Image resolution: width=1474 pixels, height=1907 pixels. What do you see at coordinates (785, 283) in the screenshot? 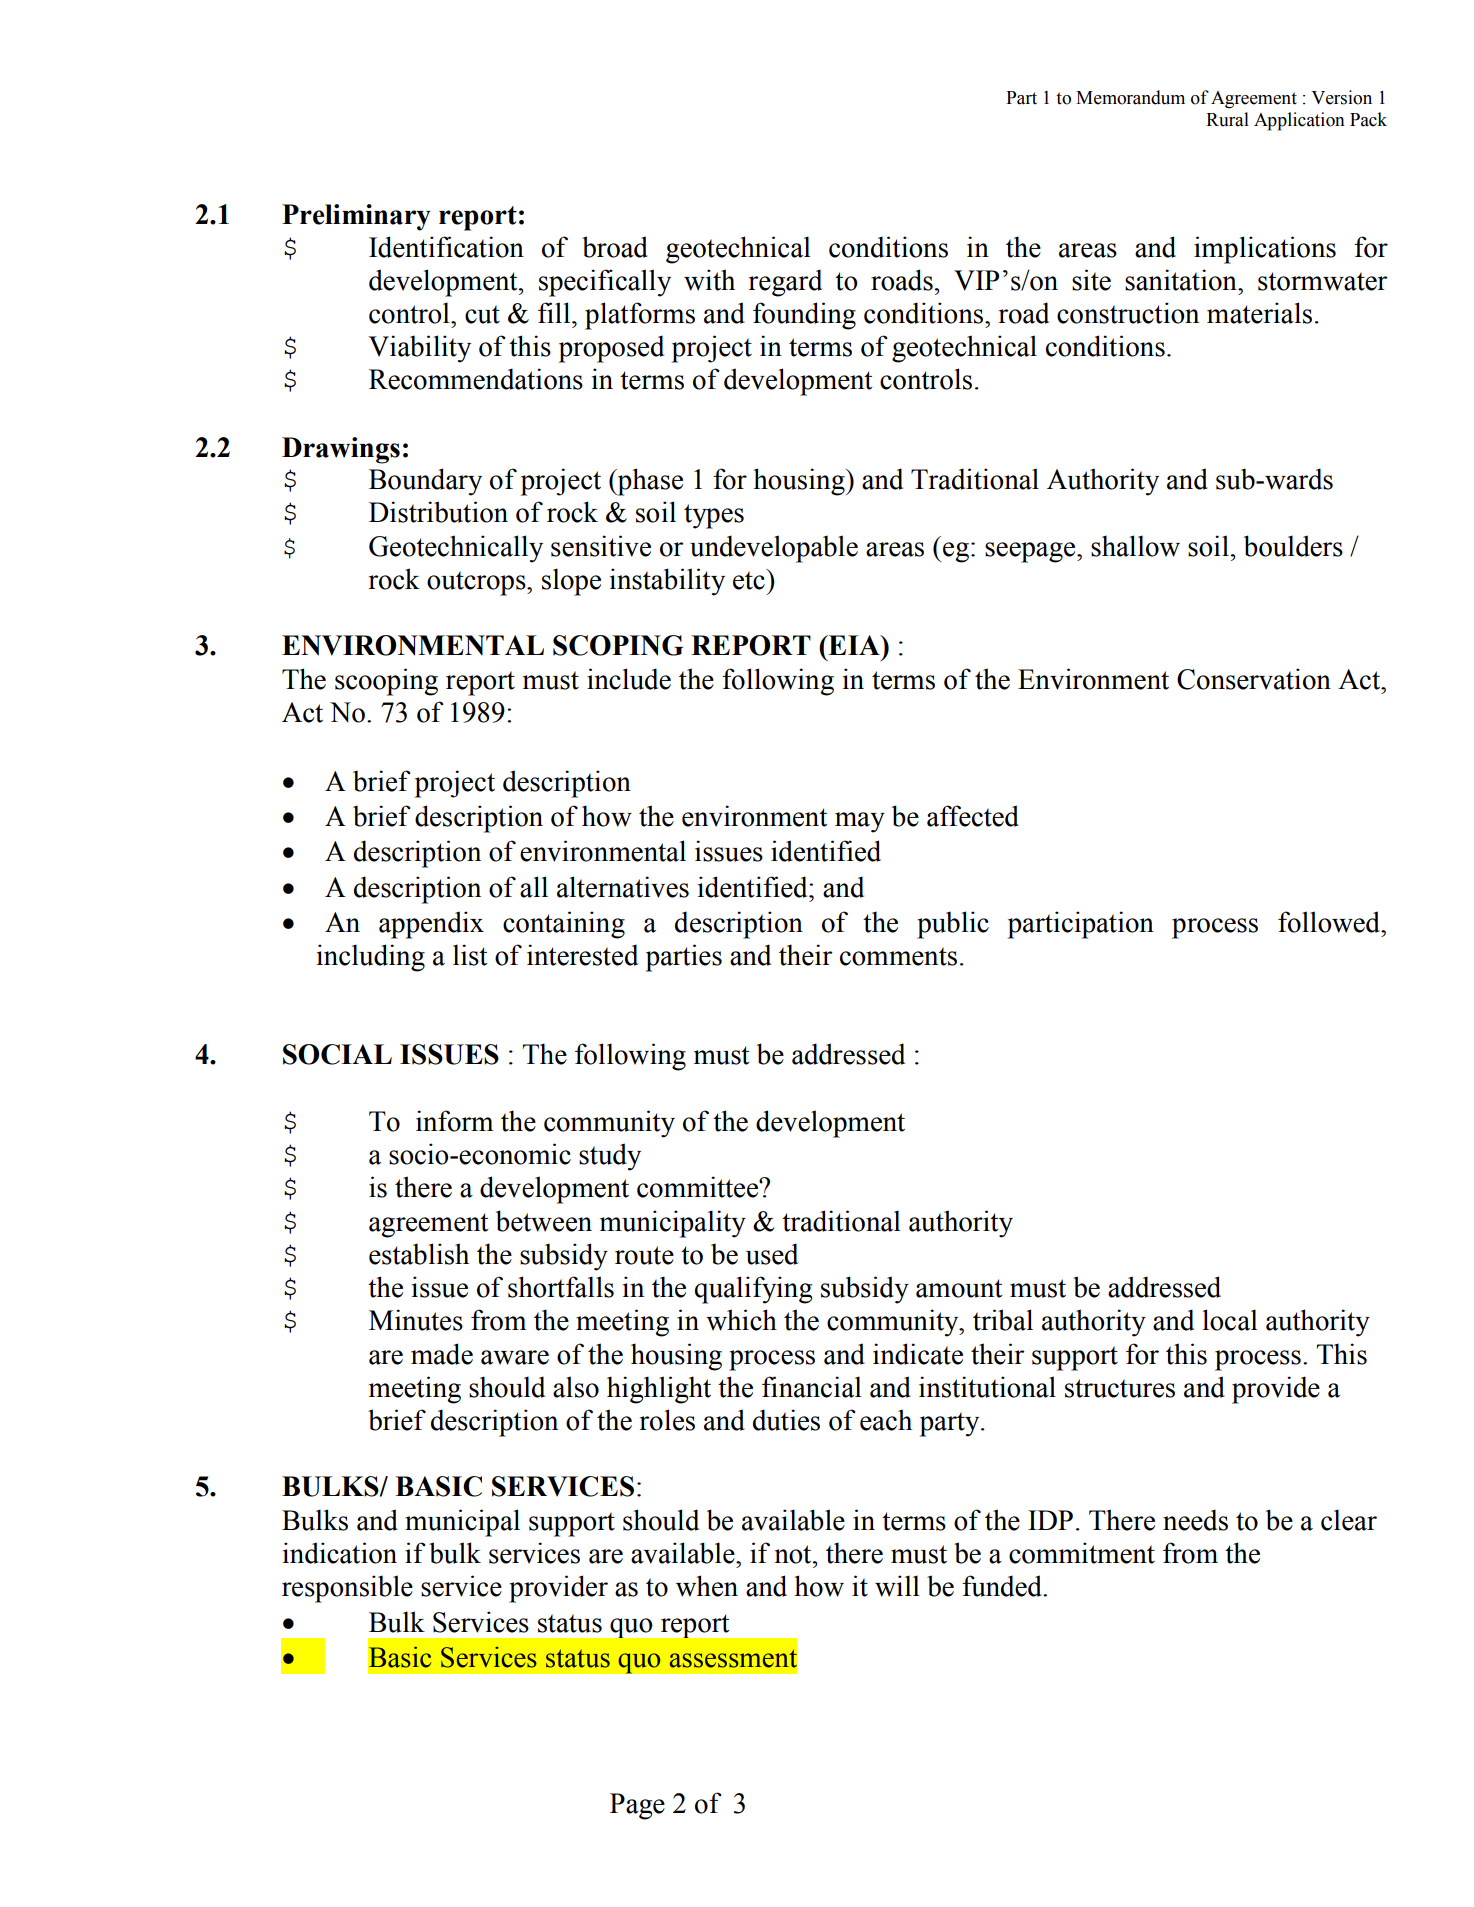
I see `regard` at bounding box center [785, 283].
